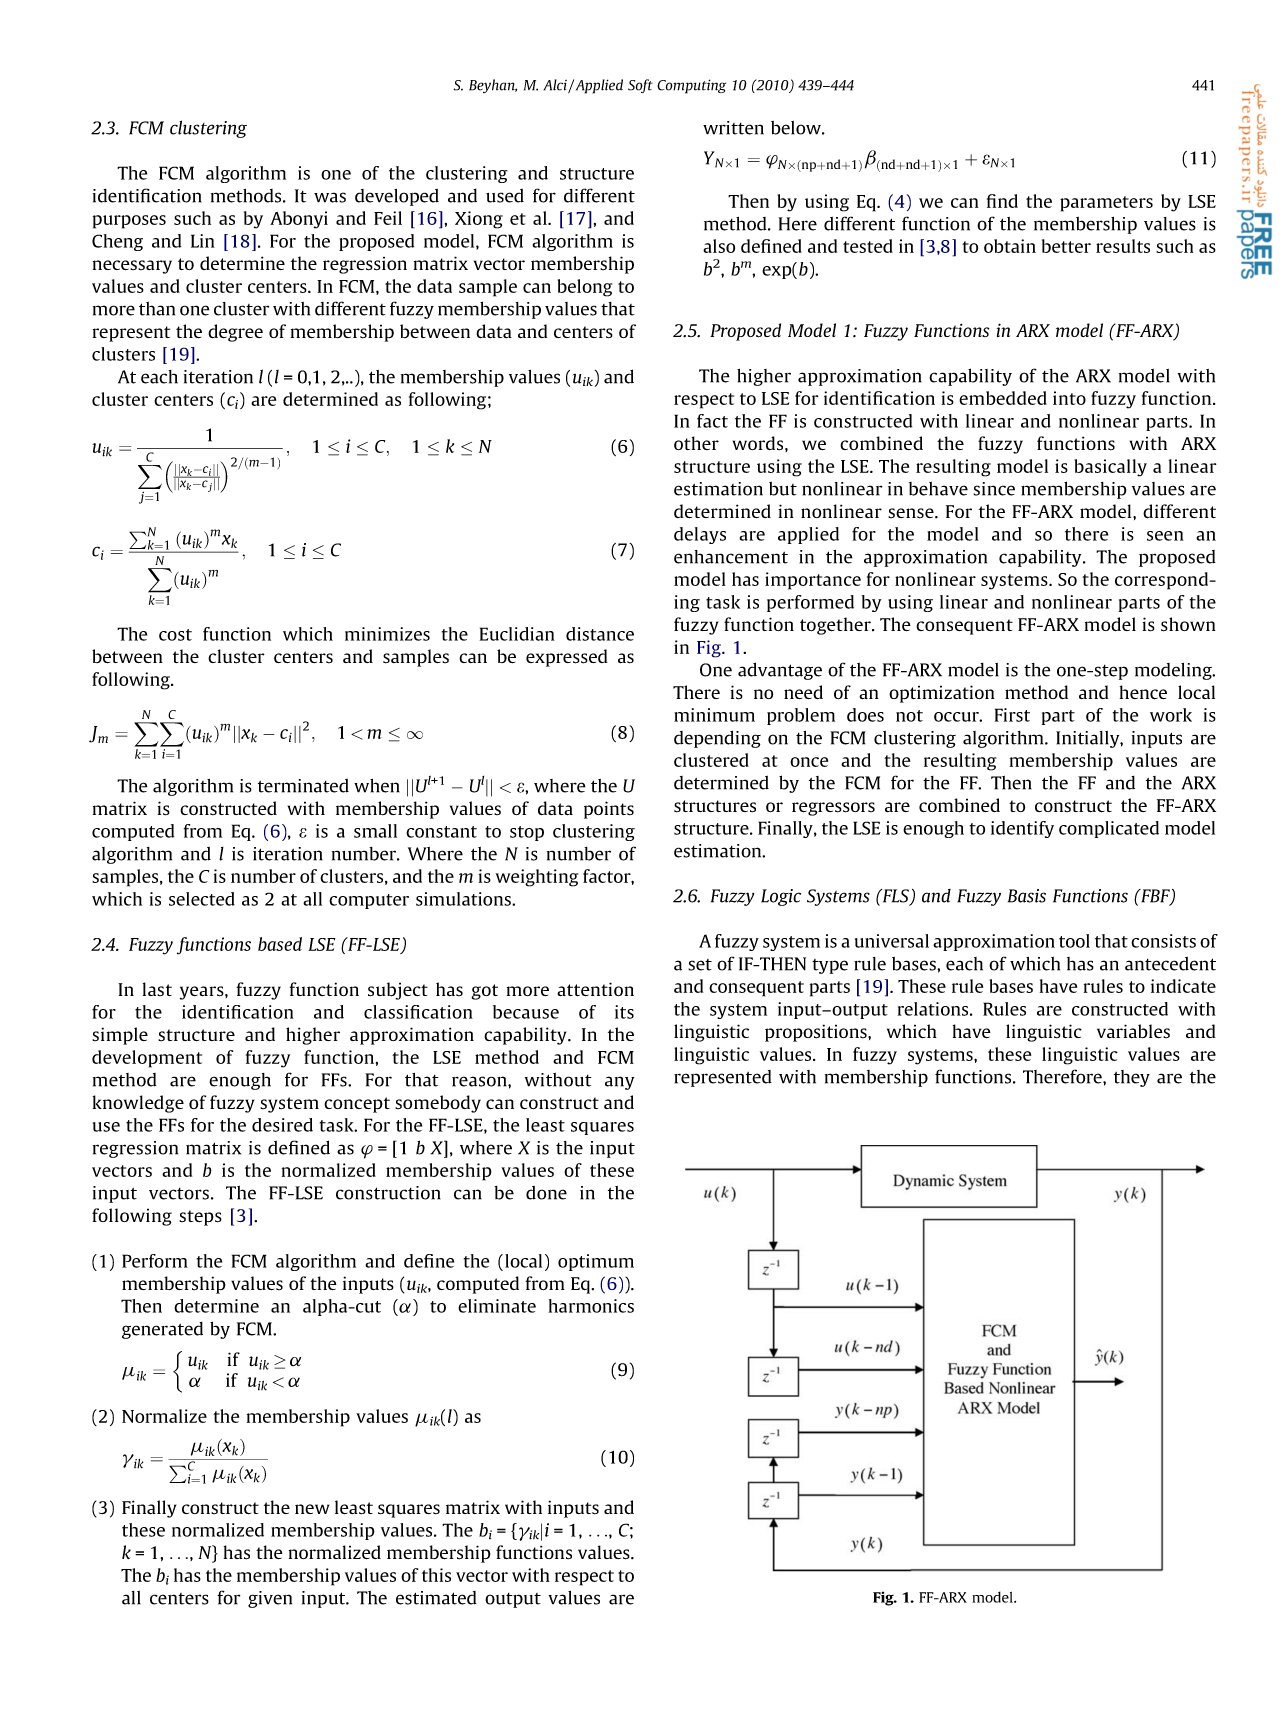 The image size is (1287, 1716). What do you see at coordinates (1132, 1078) in the screenshot?
I see `they` at bounding box center [1132, 1078].
